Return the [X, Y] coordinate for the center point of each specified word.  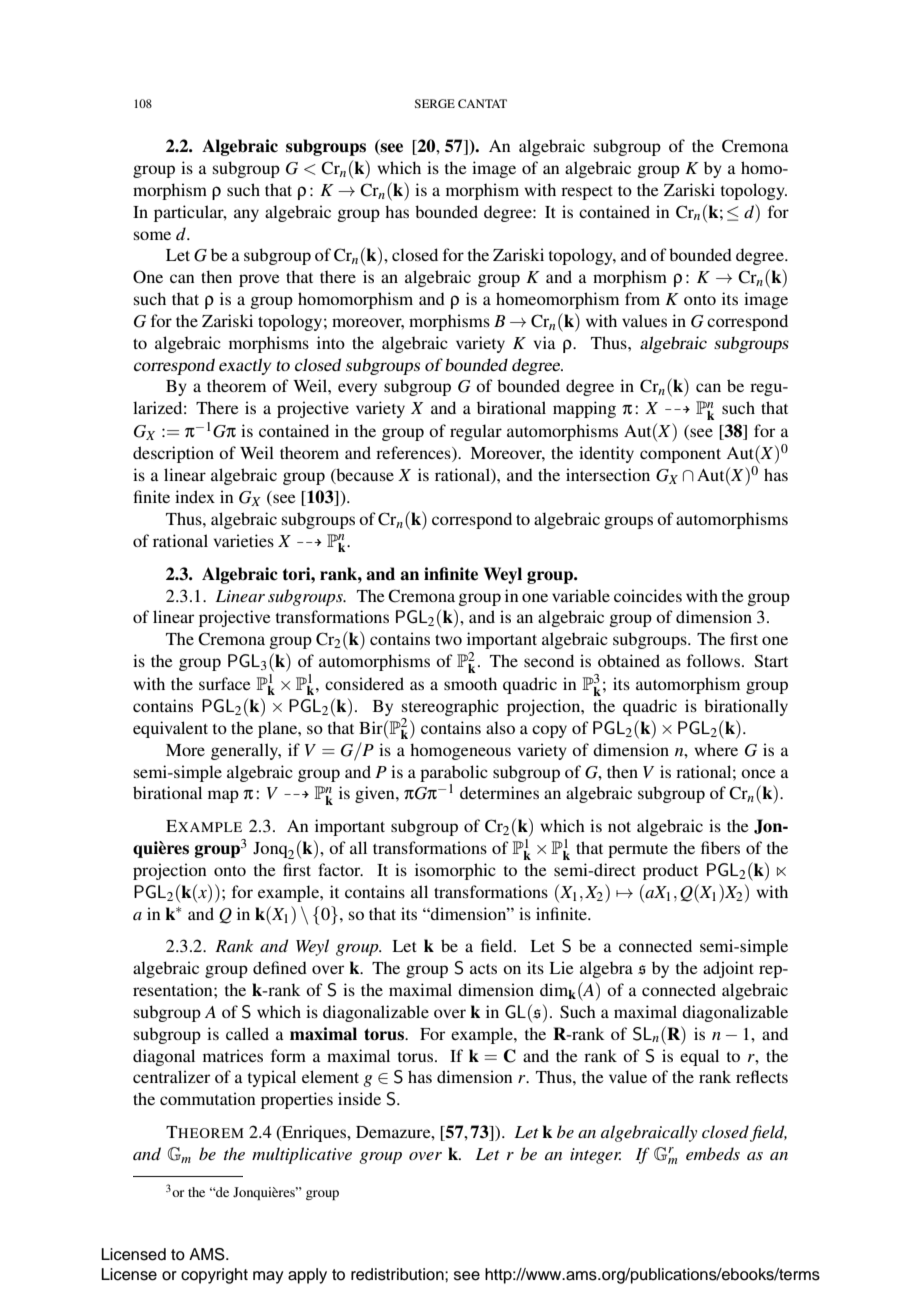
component [680, 456]
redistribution [398, 1274]
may [268, 1277]
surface [225, 683]
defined [280, 967]
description [173, 454]
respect [587, 193]
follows [713, 660]
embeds [713, 1153]
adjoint [728, 969]
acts [483, 969]
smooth [470, 683]
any [246, 215]
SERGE [435, 103]
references [414, 454]
